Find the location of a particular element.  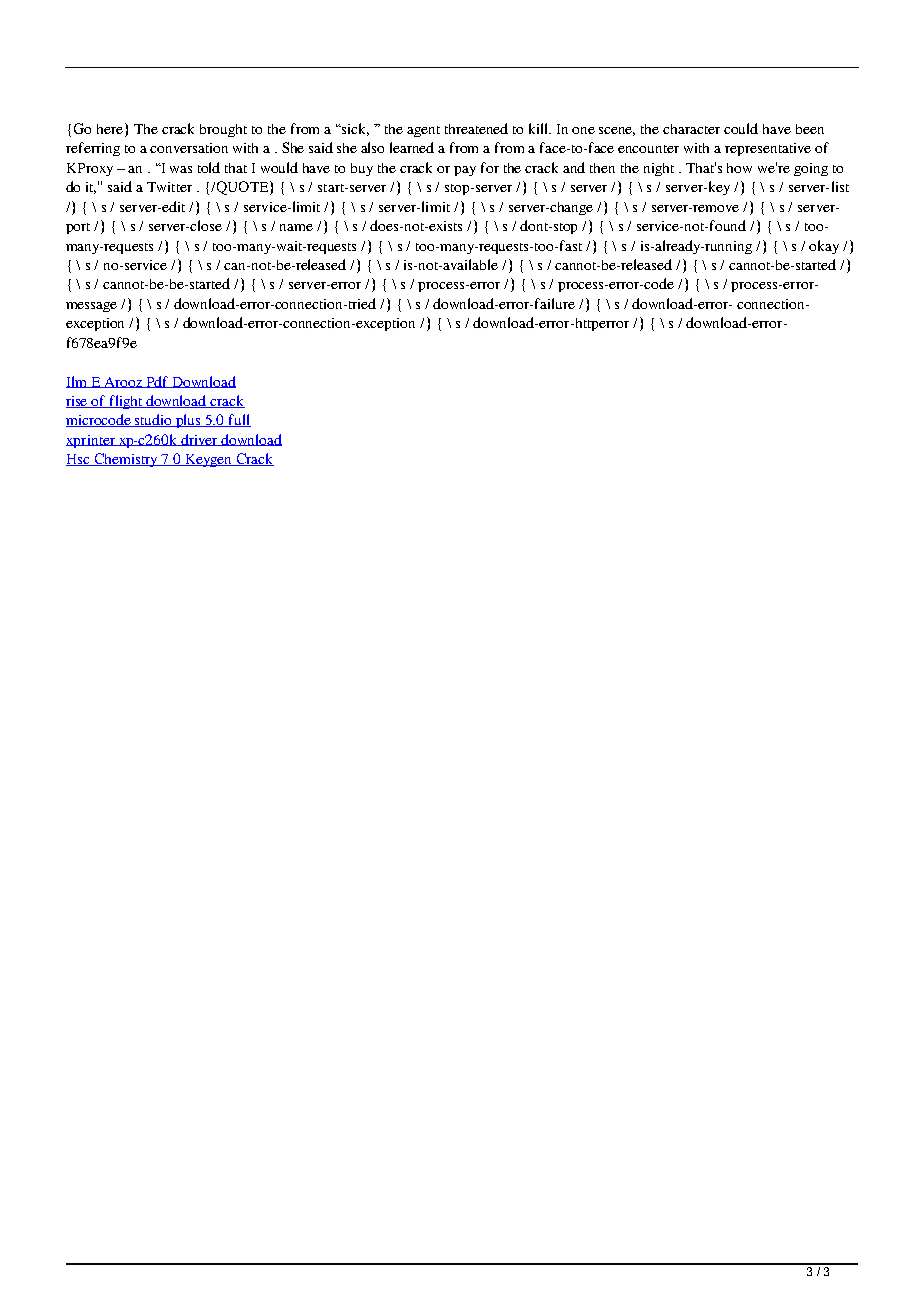

okay is located at coordinates (824, 247).
